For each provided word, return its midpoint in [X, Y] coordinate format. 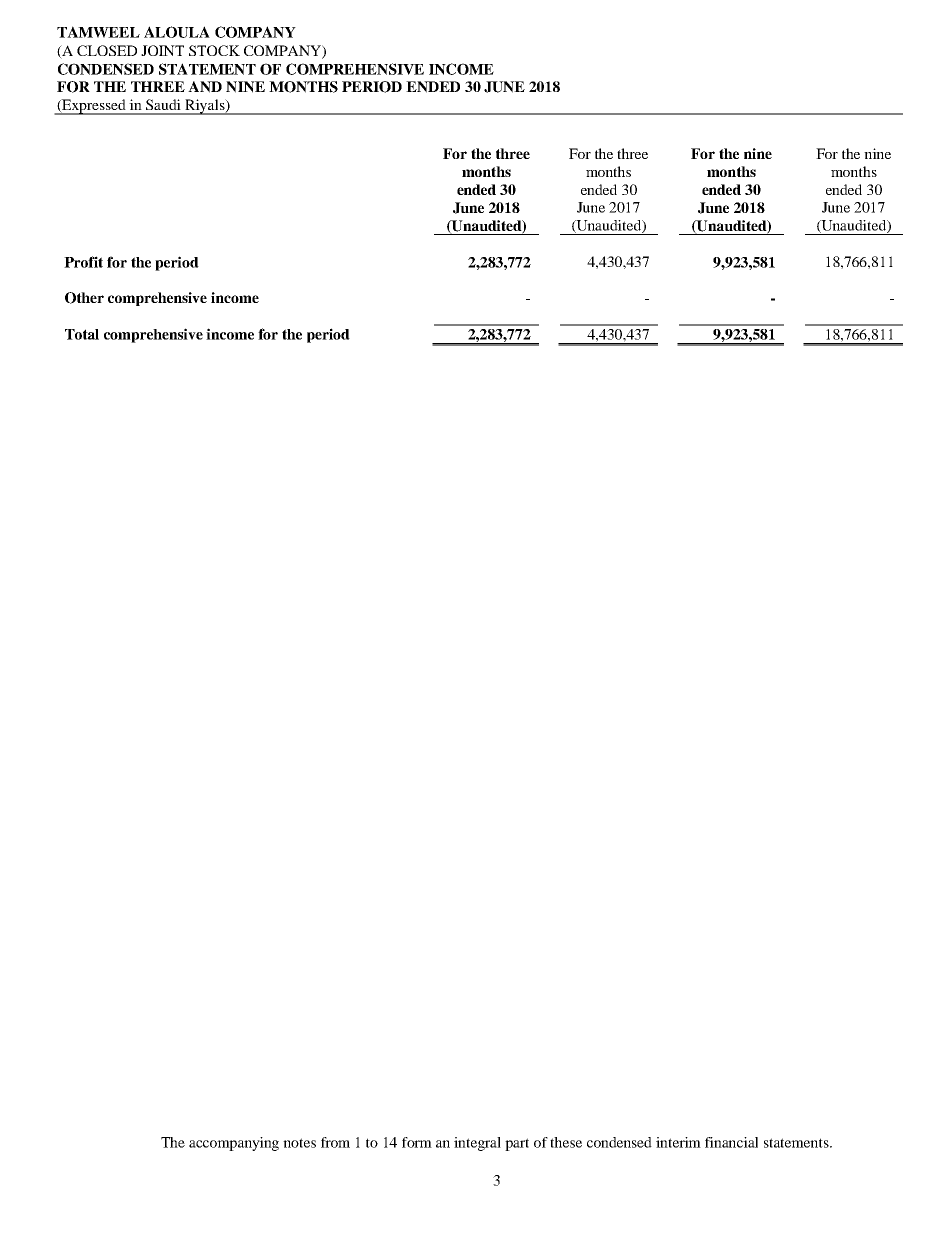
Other [84, 298]
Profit [83, 262]
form [417, 1142]
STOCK [214, 50]
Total [82, 334]
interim [678, 1142]
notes [299, 1143]
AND [205, 87]
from [335, 1142]
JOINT [162, 50]
